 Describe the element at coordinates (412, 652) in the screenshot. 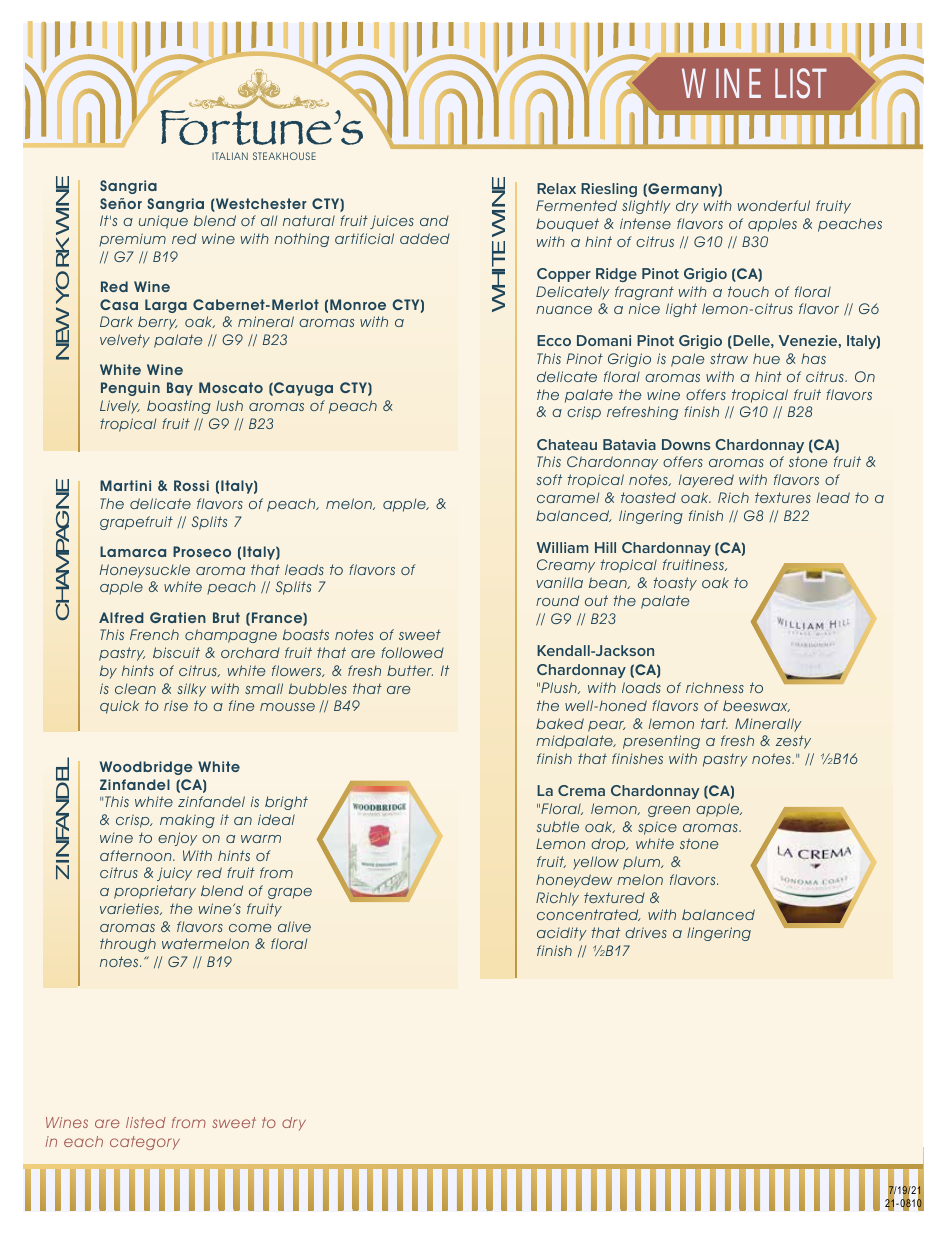

I see `followed` at that location.
